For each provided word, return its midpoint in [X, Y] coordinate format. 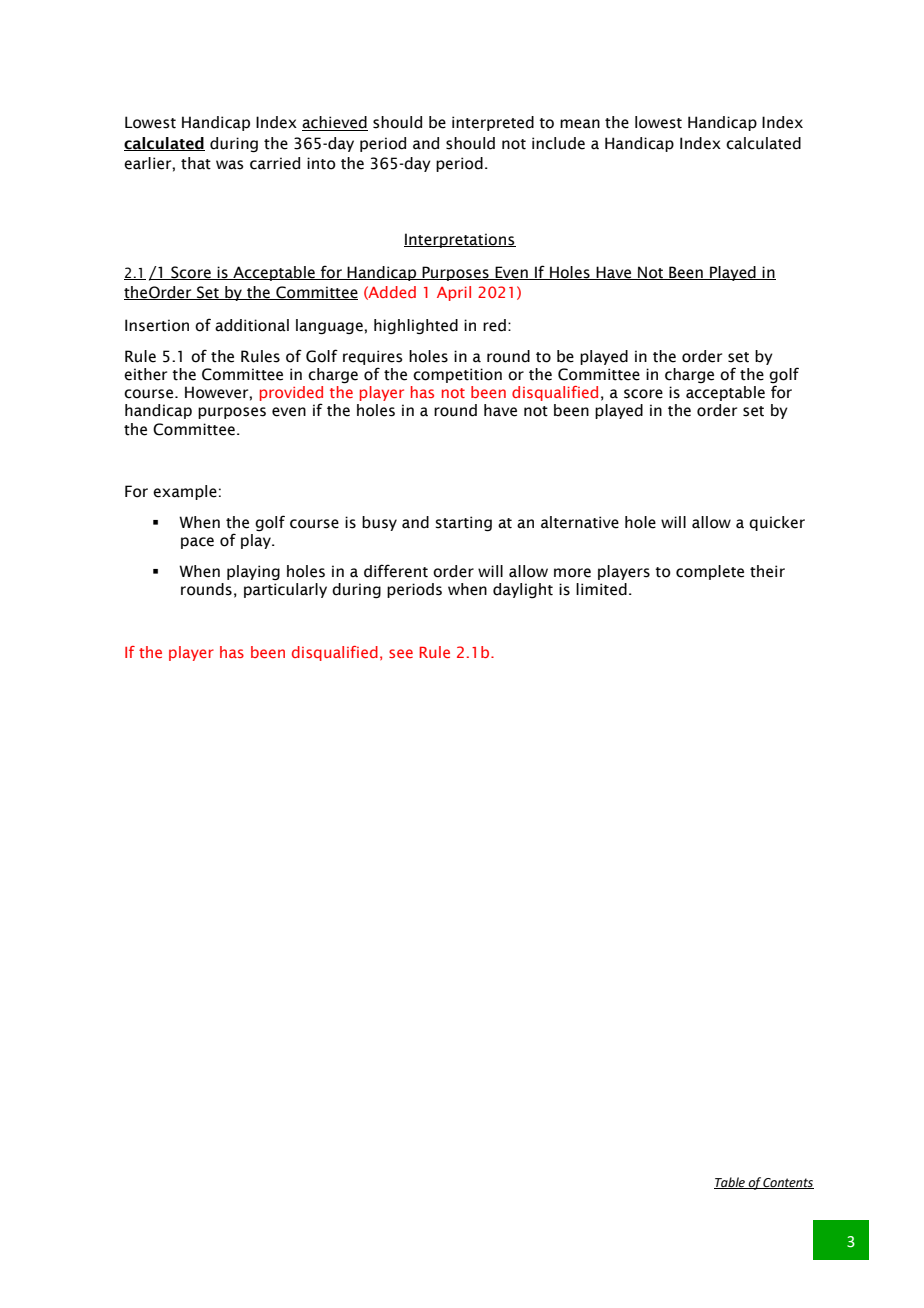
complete [710, 572]
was [230, 165]
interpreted [493, 123]
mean [580, 124]
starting [463, 524]
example [185, 492]
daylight [523, 591]
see [401, 653]
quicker [777, 523]
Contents [788, 1183]
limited [601, 589]
